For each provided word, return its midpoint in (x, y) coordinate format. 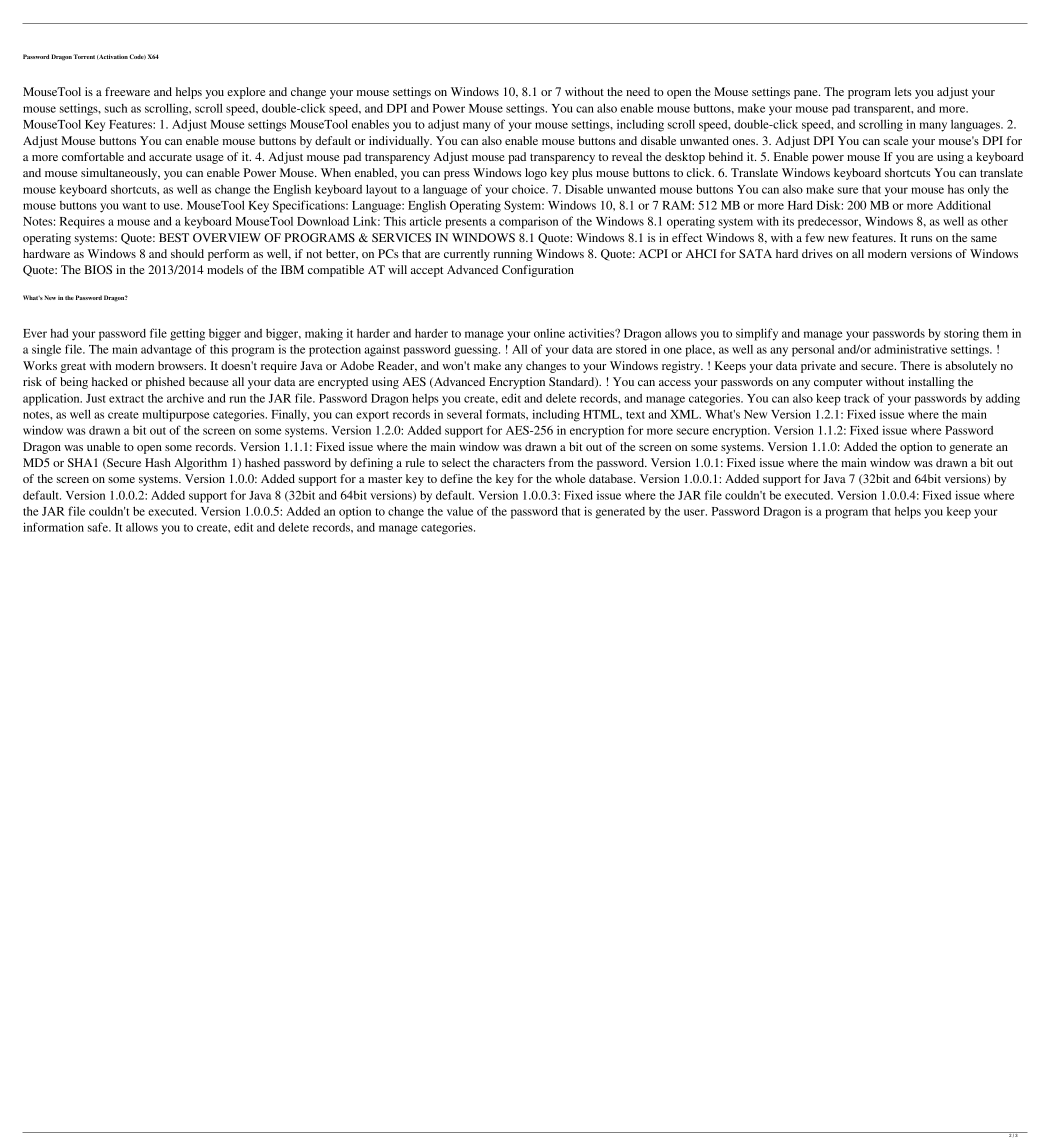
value (460, 511)
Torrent (84, 56)
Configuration (538, 271)
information (53, 527)
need (638, 91)
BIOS (98, 269)
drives (817, 253)
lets (903, 91)
